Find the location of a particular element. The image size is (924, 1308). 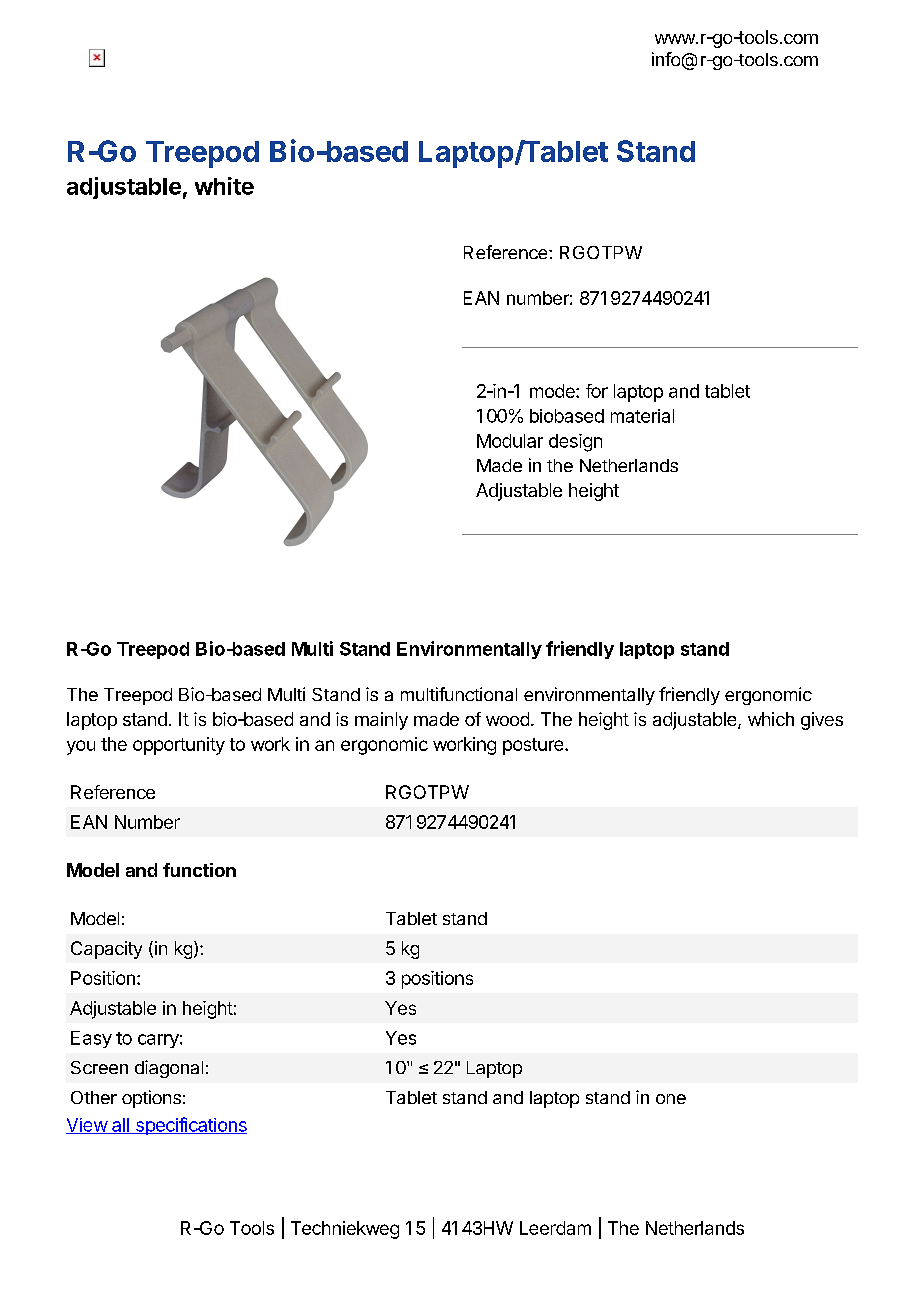

for is located at coordinates (597, 391).
